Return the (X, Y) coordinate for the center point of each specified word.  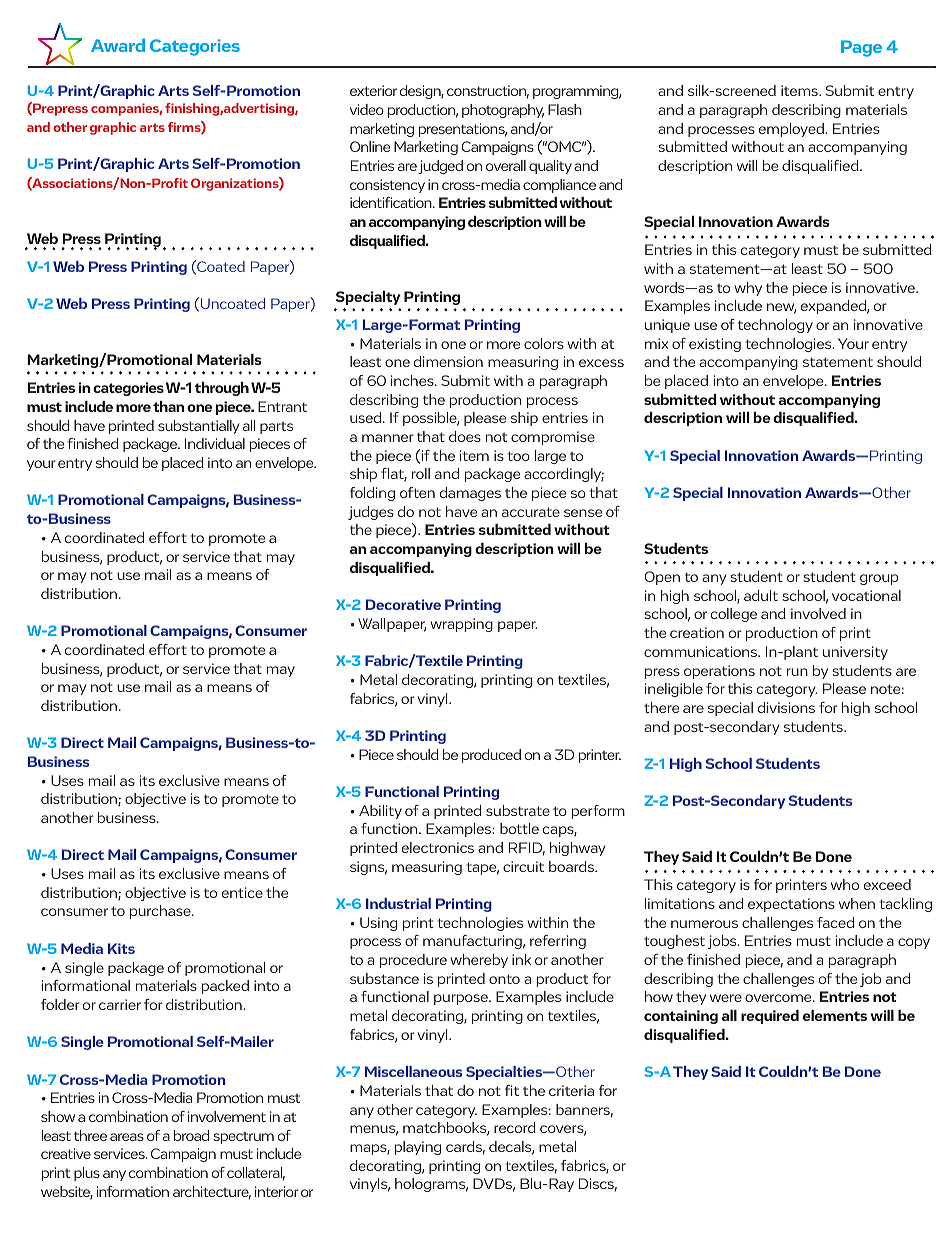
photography (503, 111)
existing (715, 345)
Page (861, 48)
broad (191, 1135)
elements (835, 1015)
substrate (518, 810)
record (515, 1127)
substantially (198, 427)
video (367, 109)
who (845, 884)
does (465, 436)
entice (242, 892)
